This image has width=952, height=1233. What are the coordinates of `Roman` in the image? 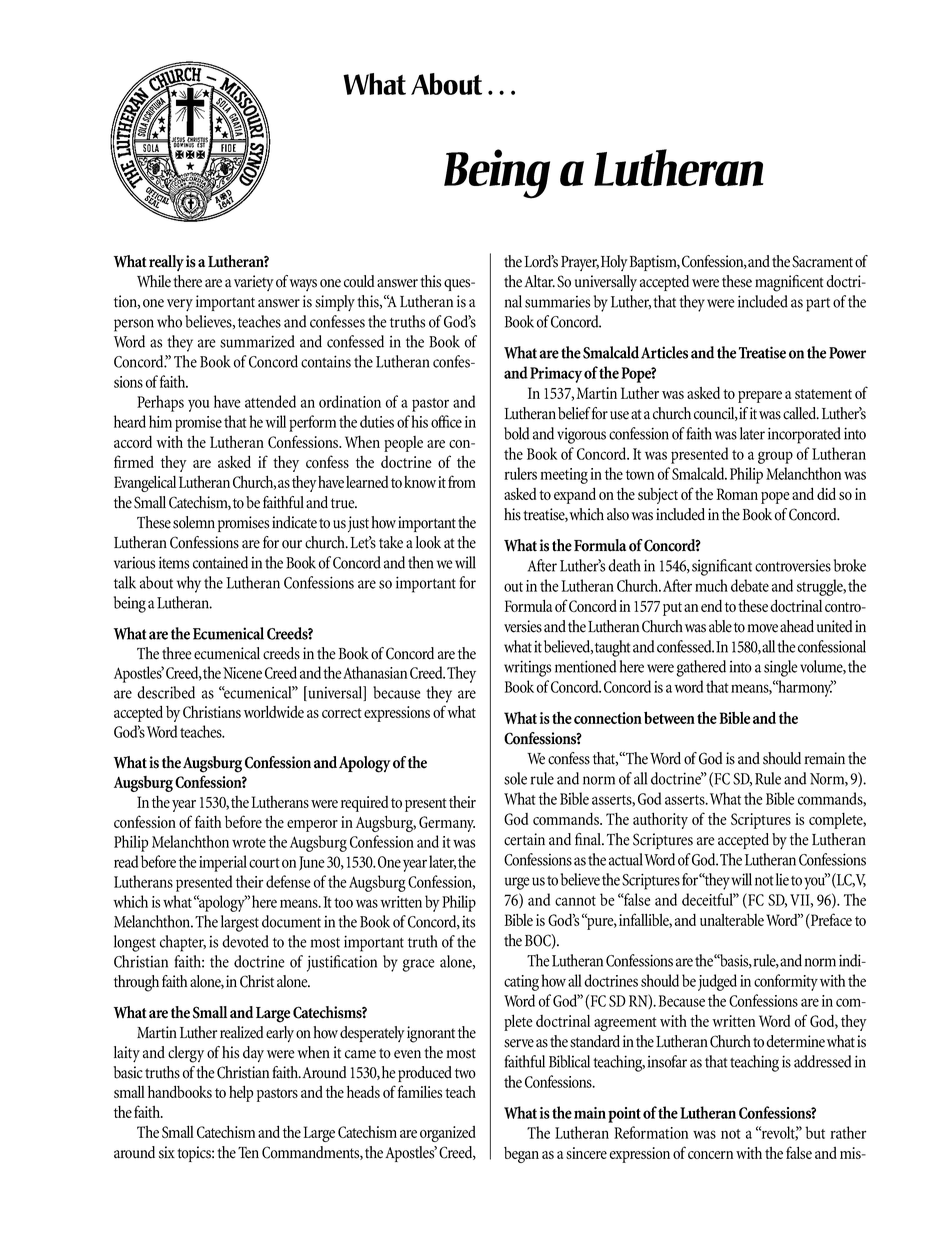 It's located at (737, 494).
